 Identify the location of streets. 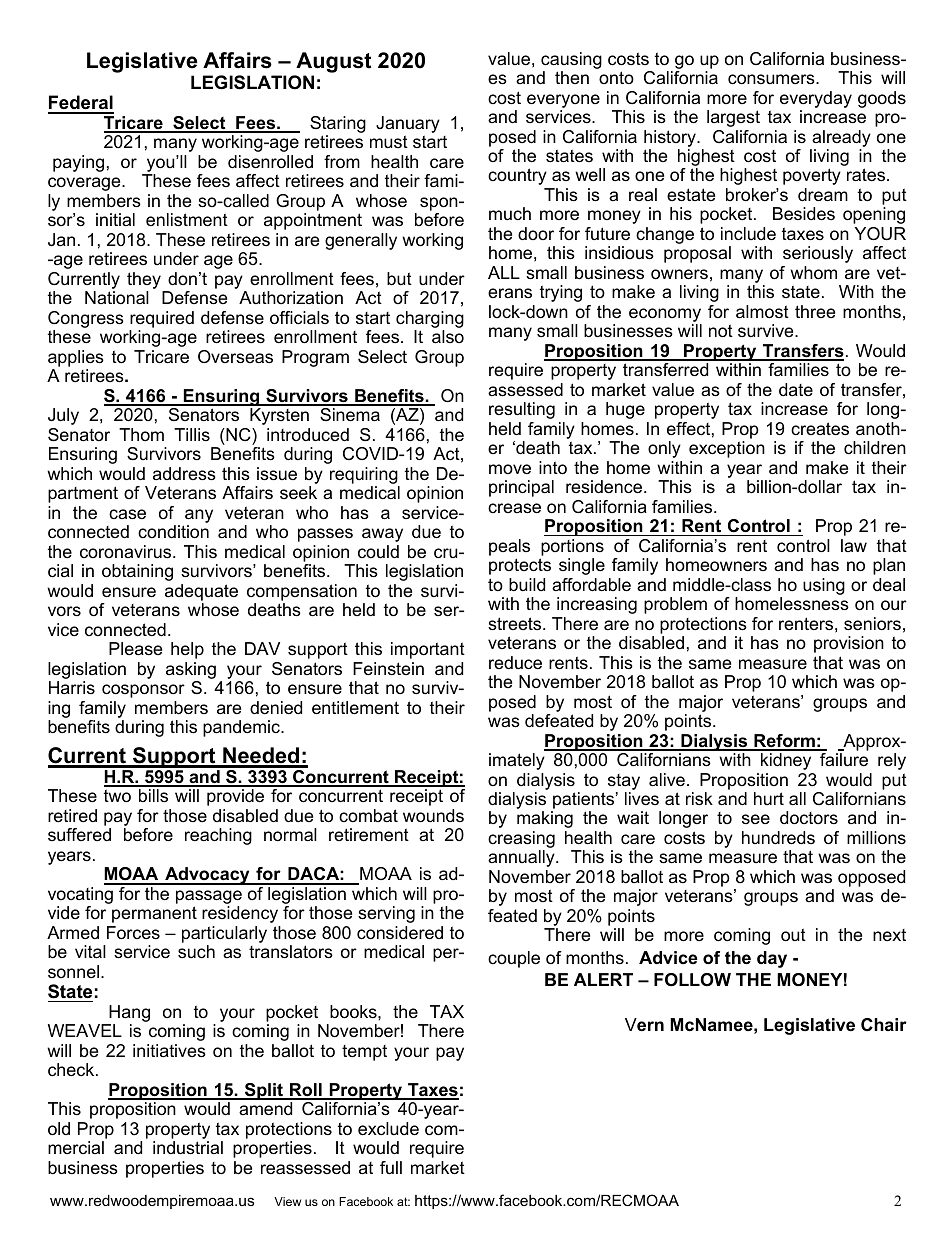
(516, 624).
